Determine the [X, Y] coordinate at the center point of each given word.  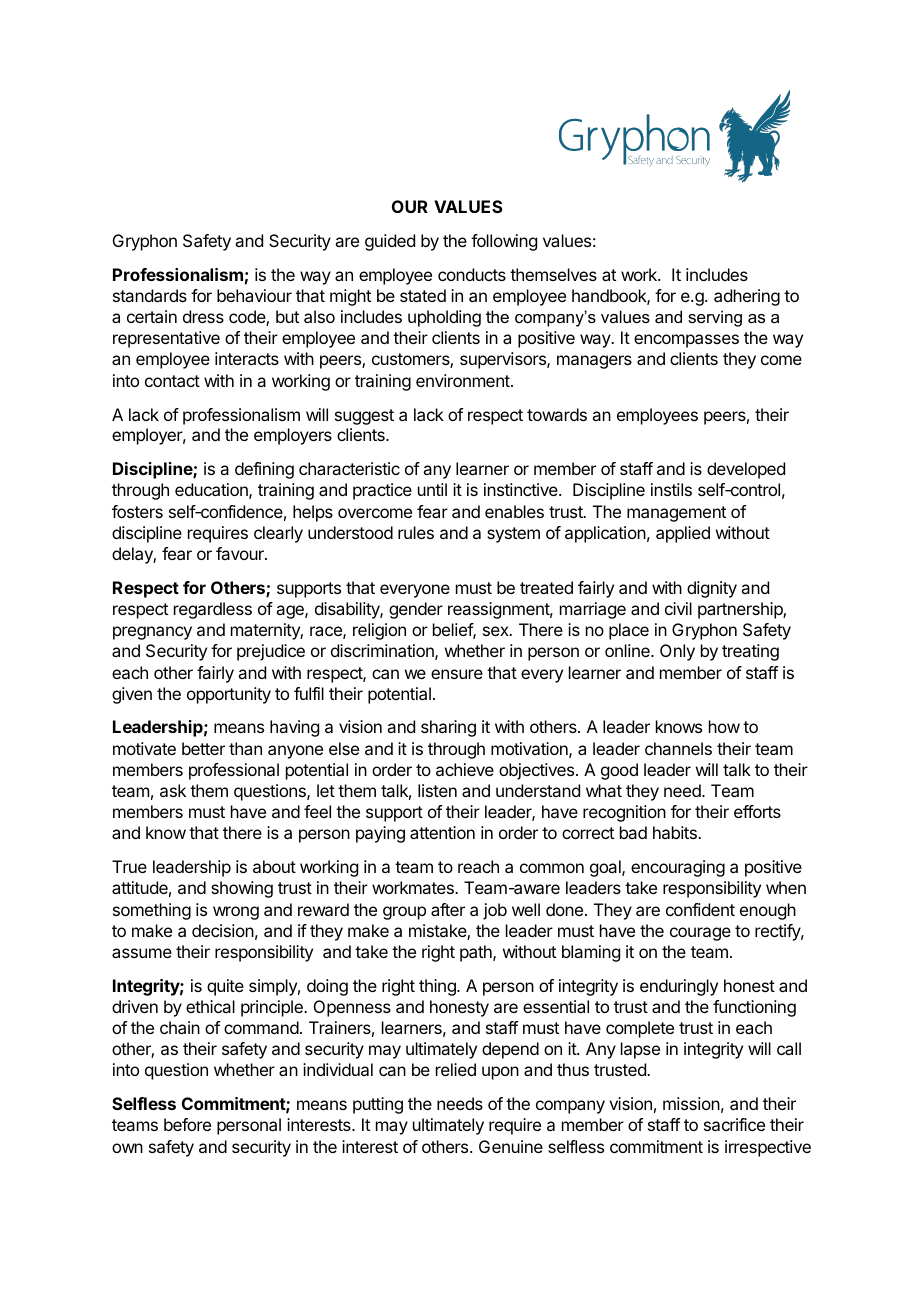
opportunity [229, 695]
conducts [472, 274]
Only [677, 652]
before [187, 1124]
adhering [747, 297]
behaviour [254, 295]
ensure [457, 674]
